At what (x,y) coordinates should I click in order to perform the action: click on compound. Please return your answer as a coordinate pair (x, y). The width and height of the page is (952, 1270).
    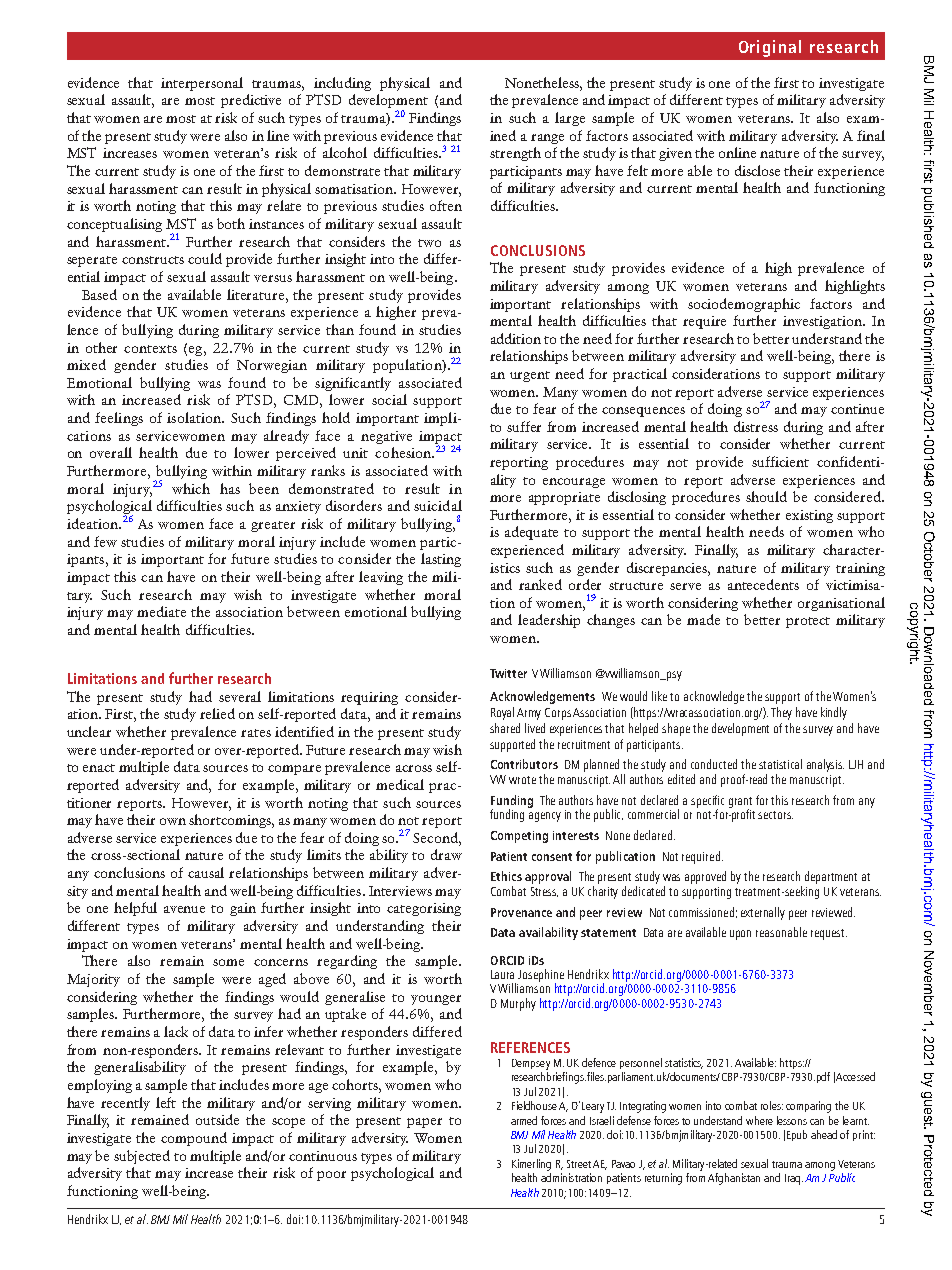
    Looking at the image, I should click on (194, 1139).
